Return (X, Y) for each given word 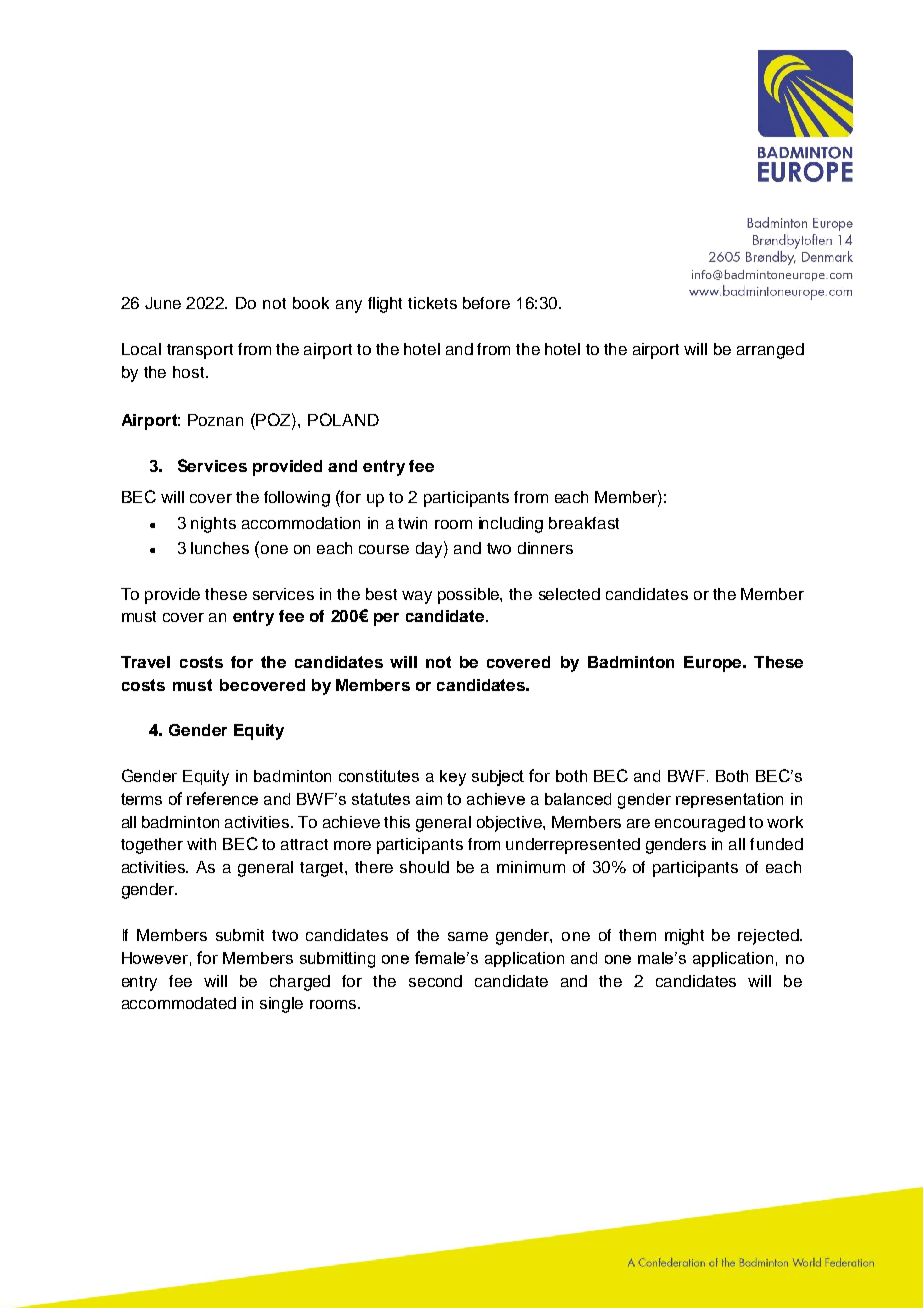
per (386, 619)
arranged (770, 351)
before (486, 303)
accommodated (179, 1003)
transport (200, 351)
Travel (145, 662)
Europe (714, 664)
